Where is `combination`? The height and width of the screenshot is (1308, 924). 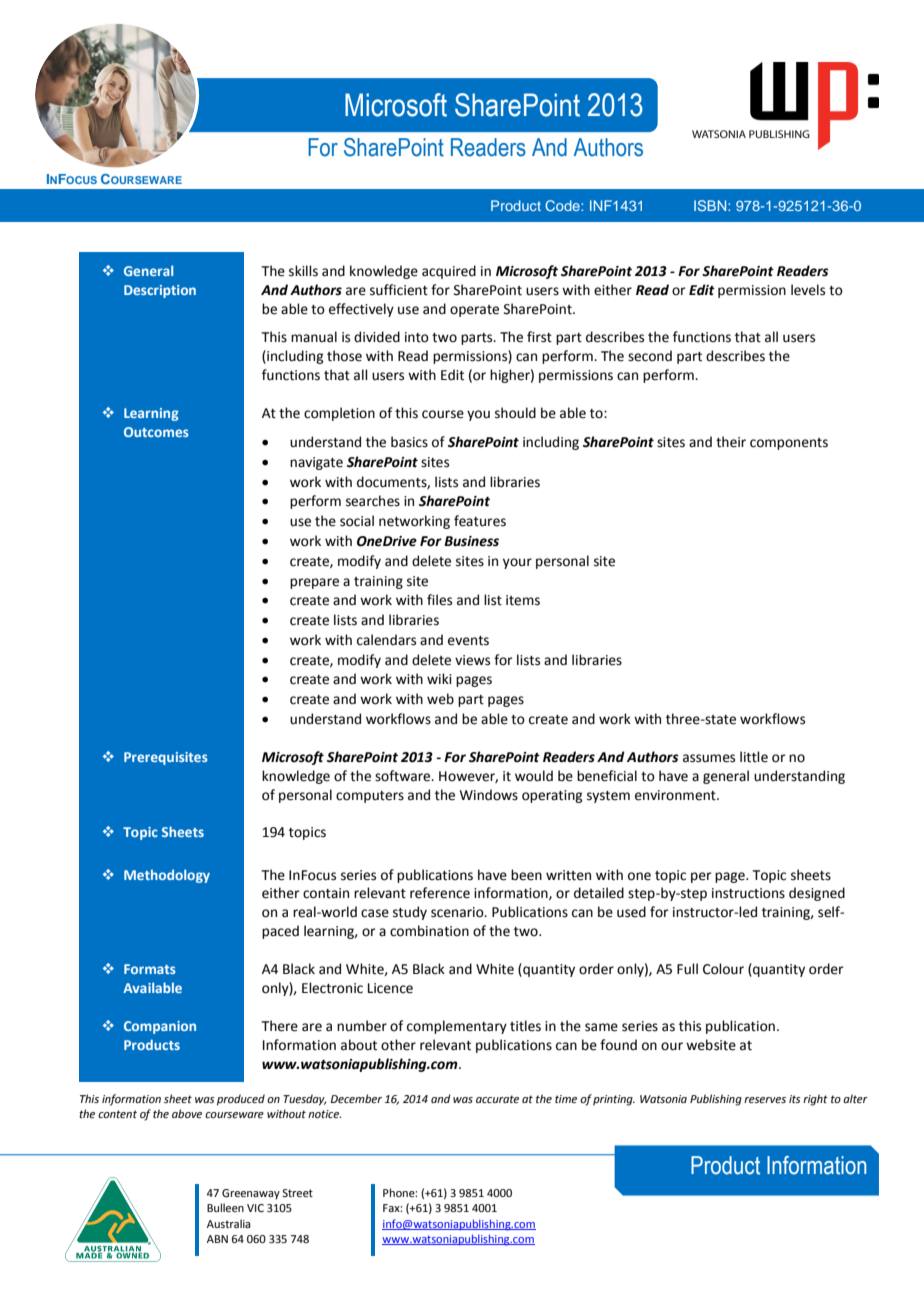
combination is located at coordinates (429, 931).
